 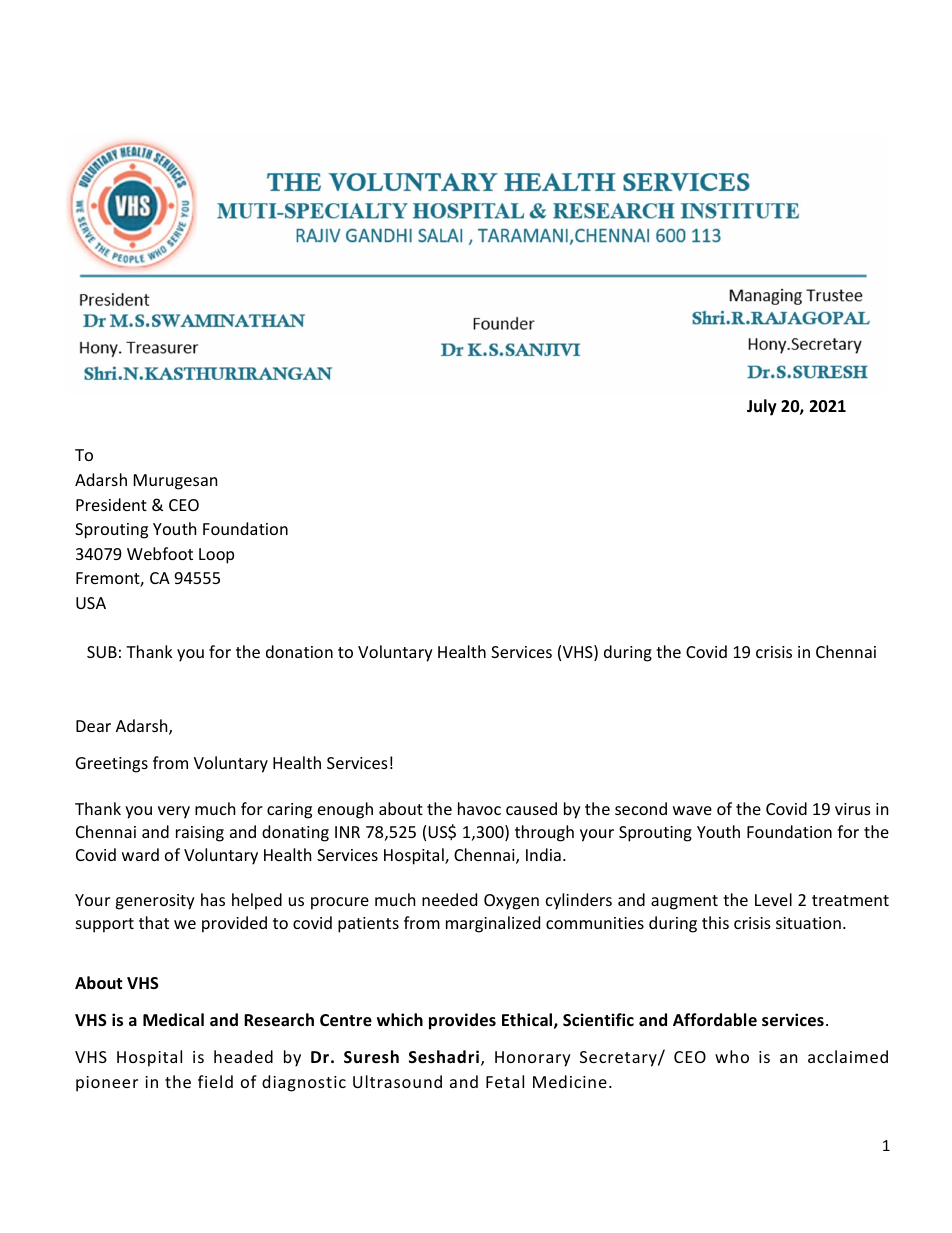 What do you see at coordinates (216, 556) in the document?
I see `Loop` at bounding box center [216, 556].
